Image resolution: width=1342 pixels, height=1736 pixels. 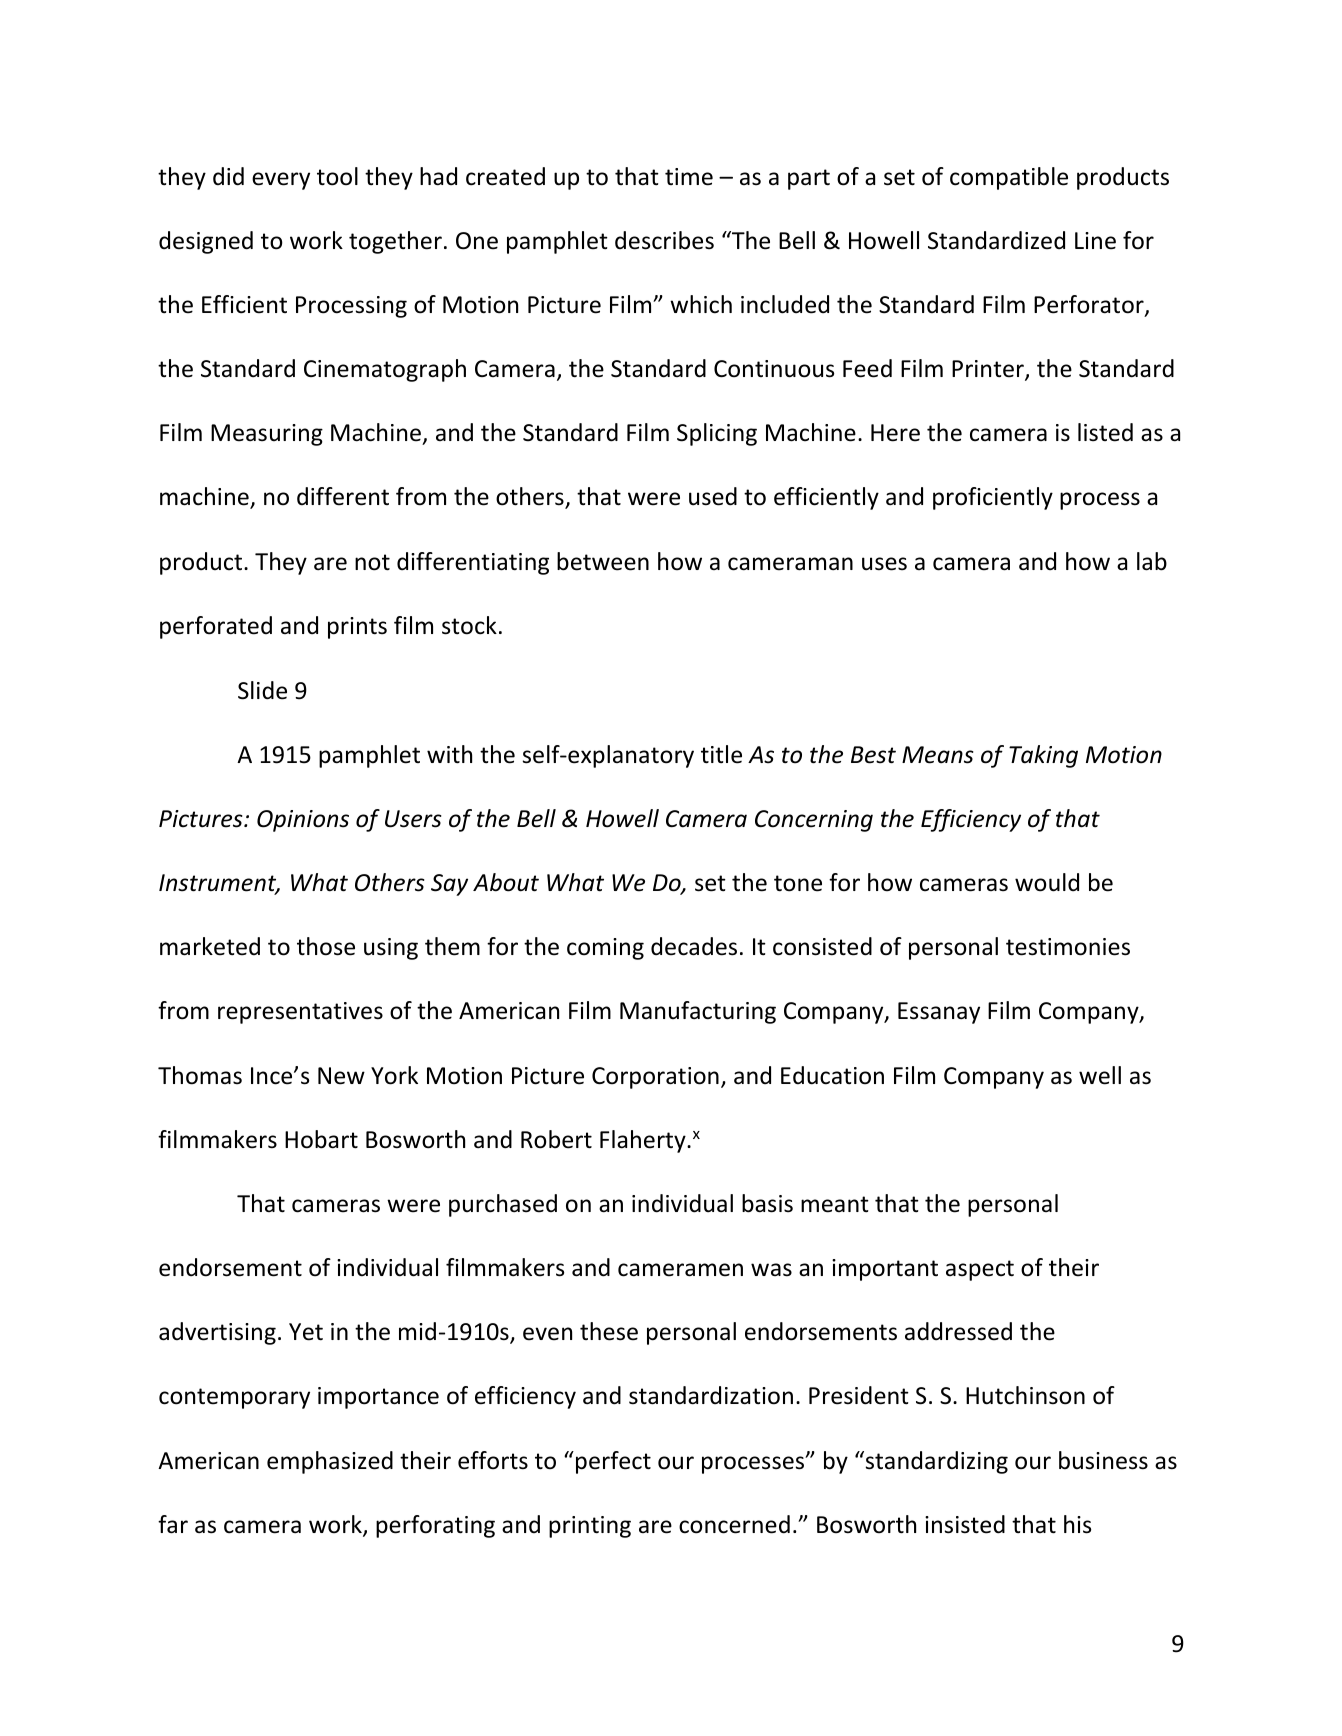 I want to click on decades, so click(x=694, y=946).
